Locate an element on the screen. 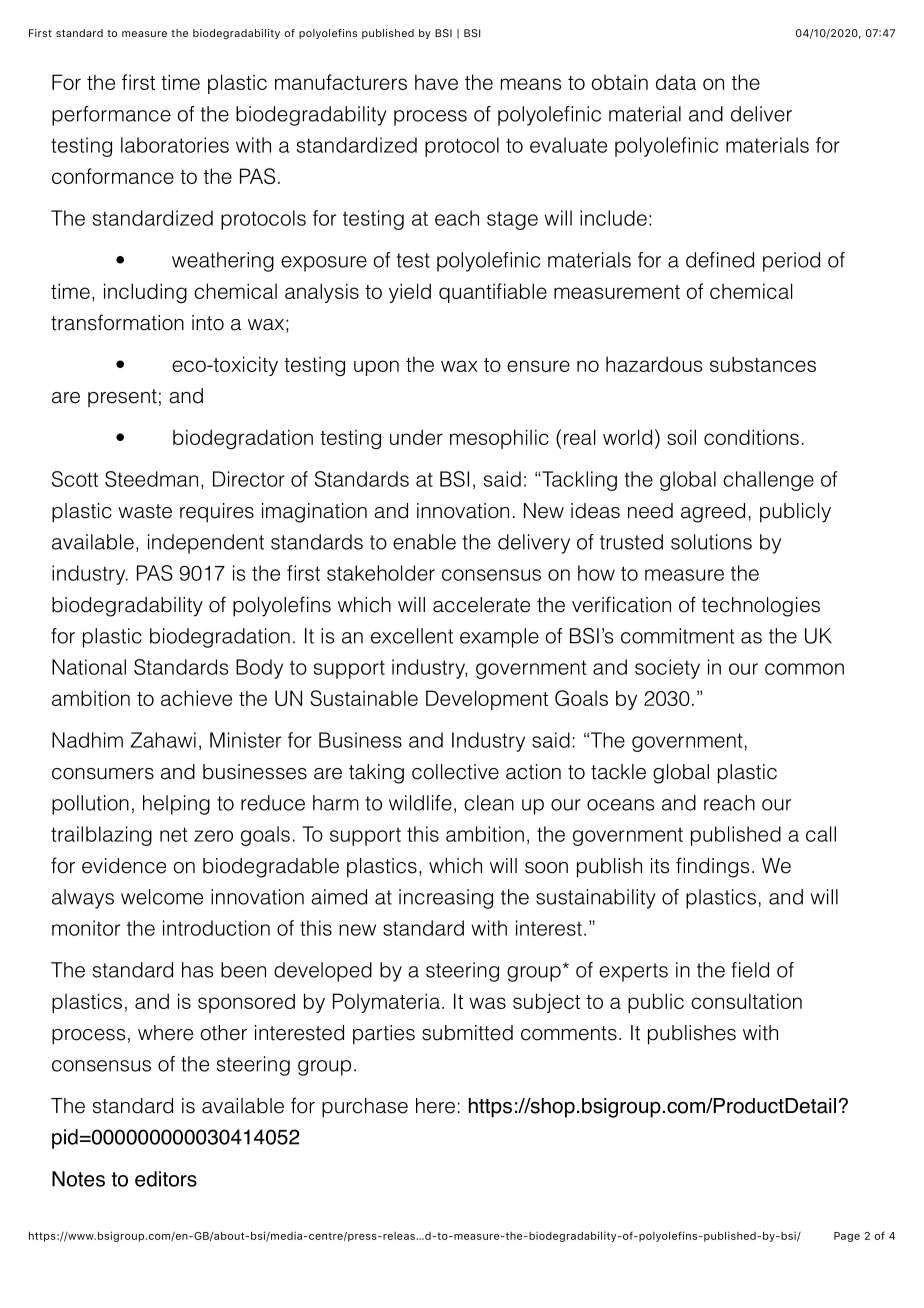  field is located at coordinates (750, 970).
